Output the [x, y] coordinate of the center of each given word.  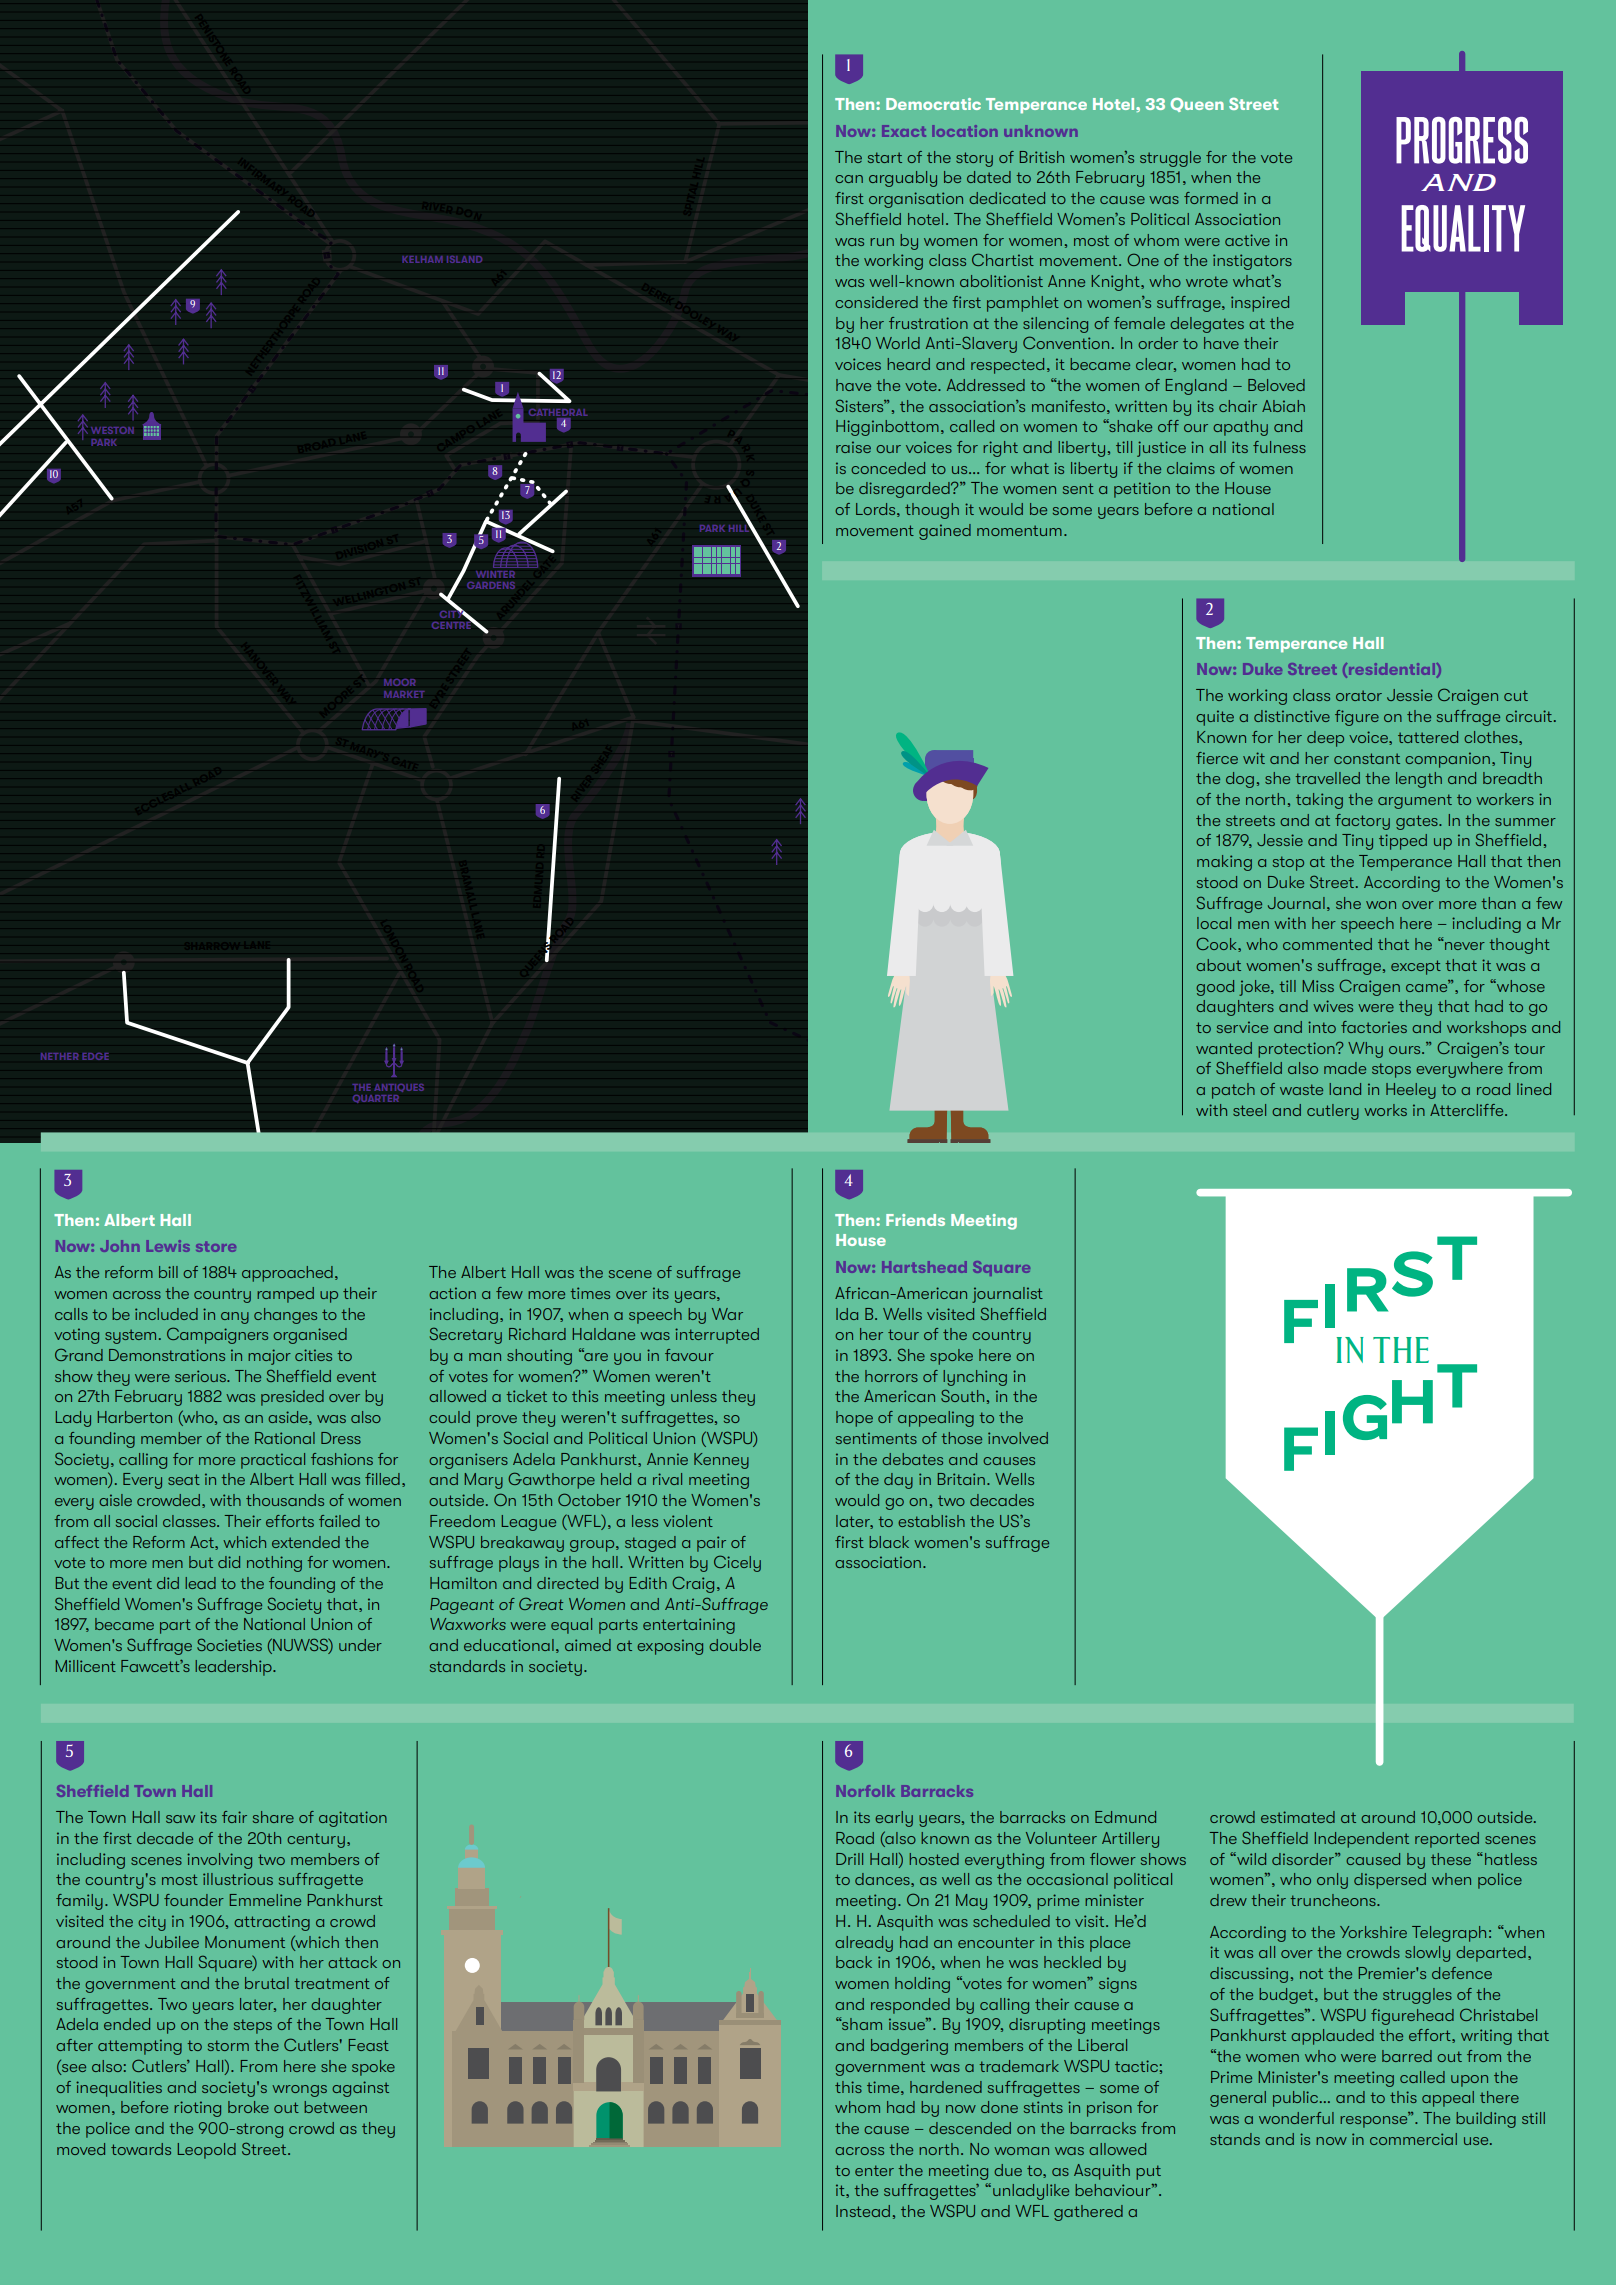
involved [1018, 1438]
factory [1362, 822]
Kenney [721, 1461]
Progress [1462, 140]
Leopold [207, 2151]
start [885, 157]
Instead [863, 2211]
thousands [285, 1500]
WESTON [112, 430]
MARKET [404, 694]
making [1224, 863]
